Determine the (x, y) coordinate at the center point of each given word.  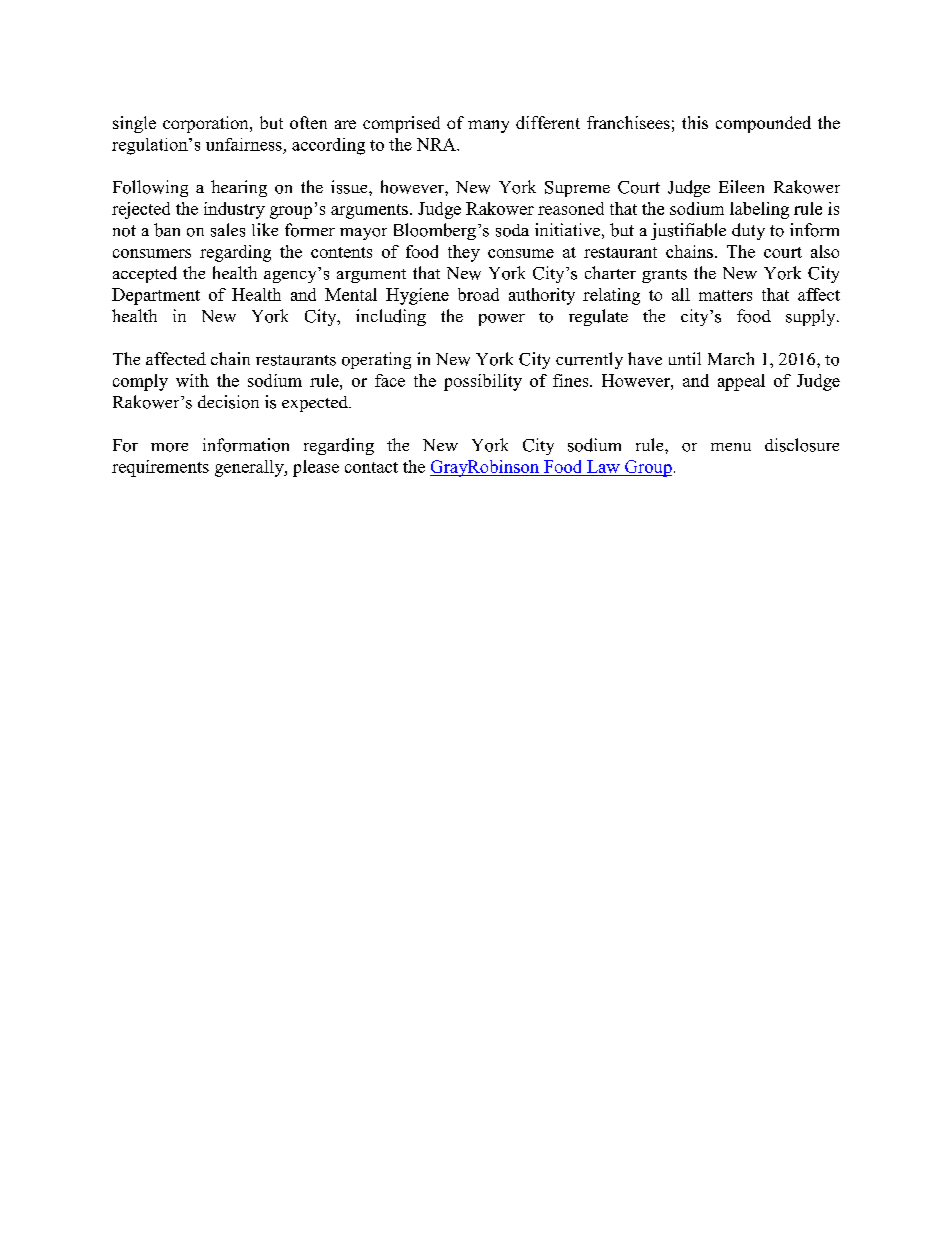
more (169, 447)
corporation (207, 124)
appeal (741, 382)
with (192, 380)
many (488, 126)
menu (731, 447)
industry (234, 210)
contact (371, 467)
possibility (483, 382)
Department (156, 296)
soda (512, 230)
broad (478, 294)
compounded (763, 124)
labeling (759, 210)
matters (725, 295)
